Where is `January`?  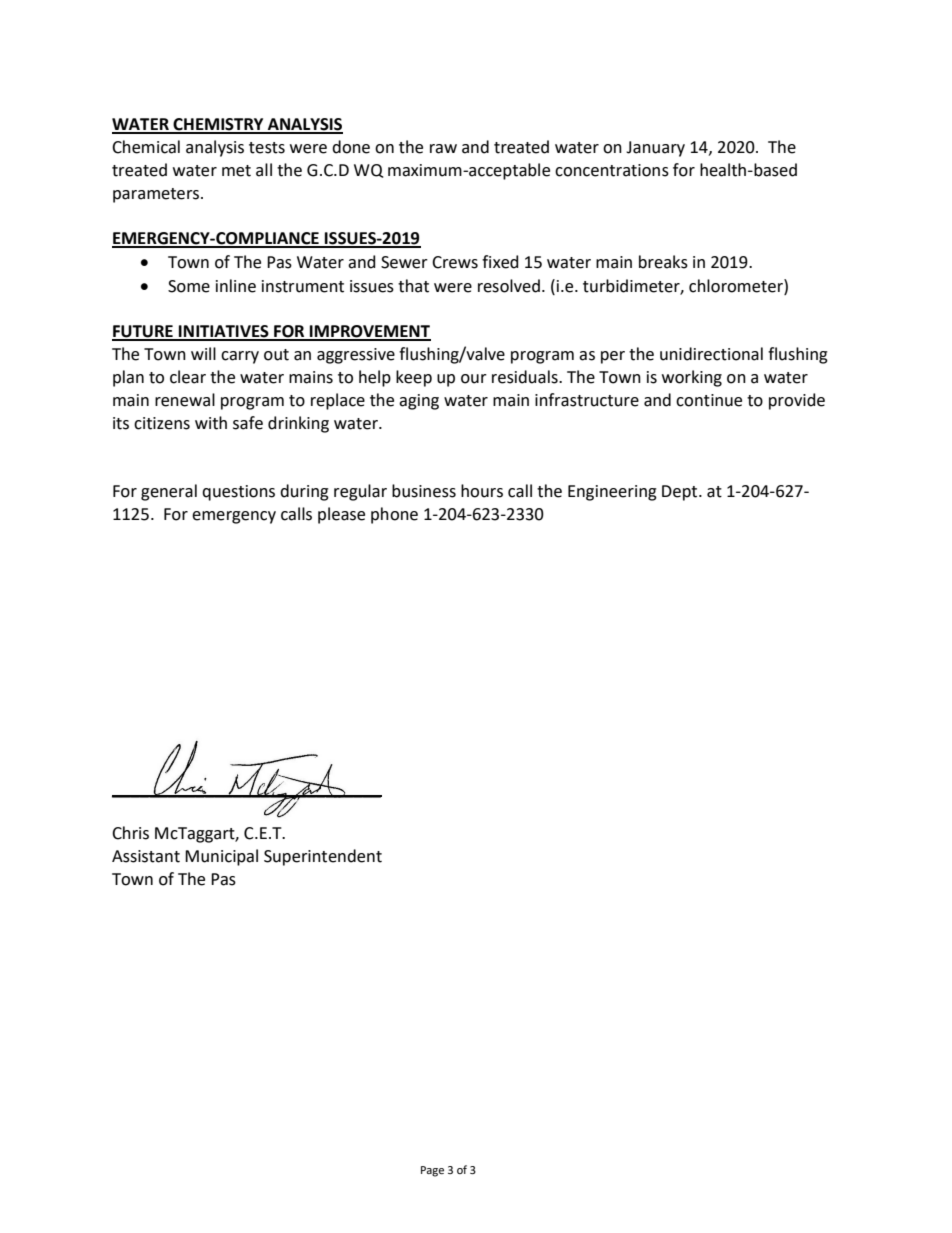
January is located at coordinates (655, 149).
